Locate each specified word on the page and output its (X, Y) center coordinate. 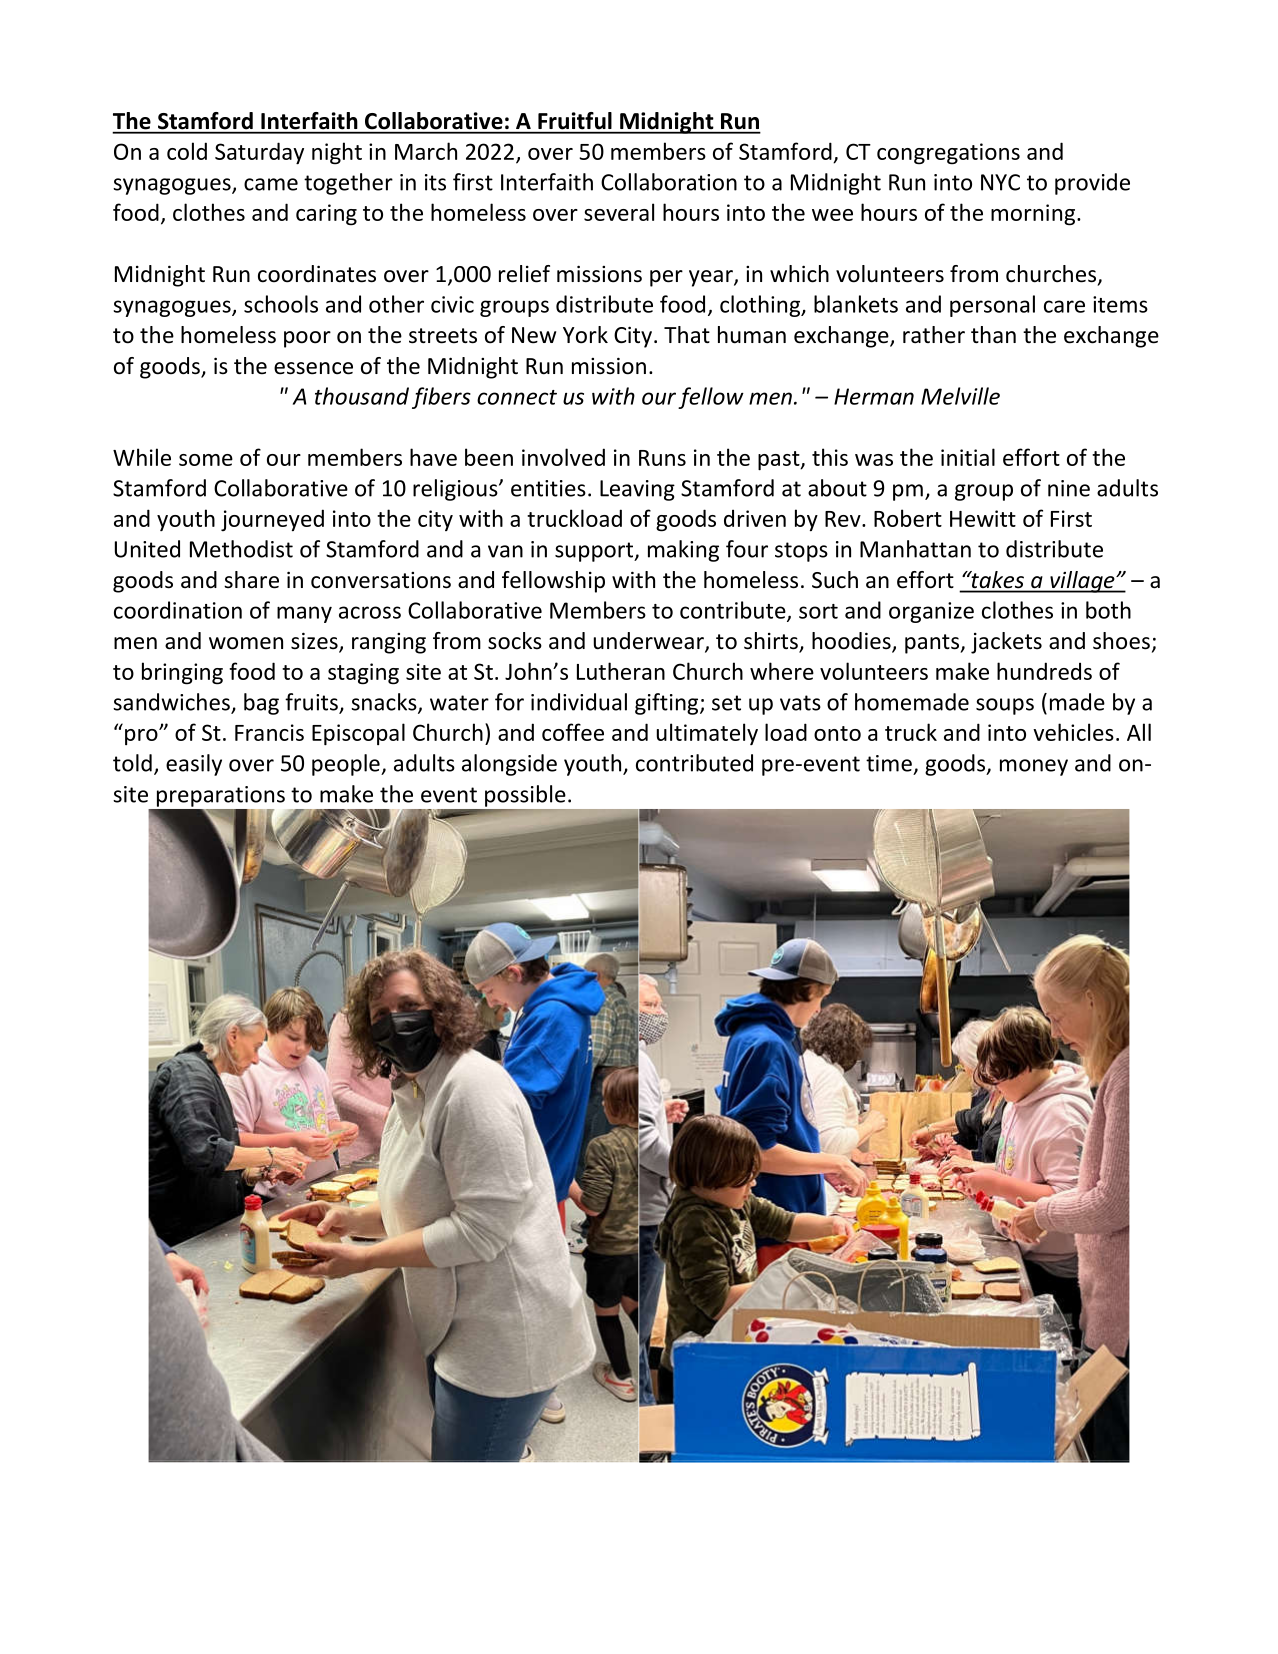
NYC (1000, 182)
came (271, 184)
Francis (269, 732)
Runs (662, 458)
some (206, 460)
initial (968, 457)
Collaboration (669, 182)
